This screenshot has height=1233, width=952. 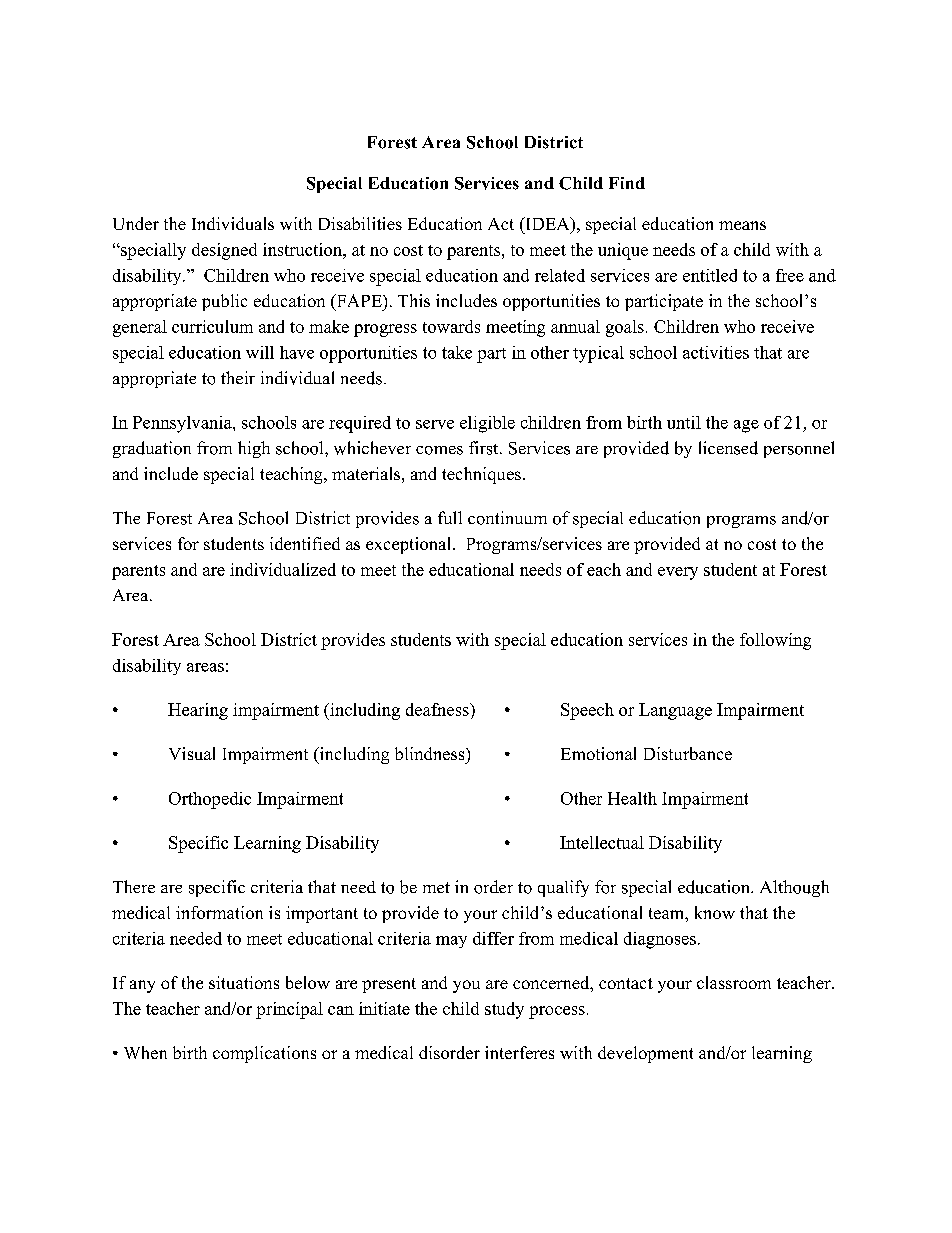 What do you see at coordinates (504, 1010) in the screenshot?
I see `study` at bounding box center [504, 1010].
